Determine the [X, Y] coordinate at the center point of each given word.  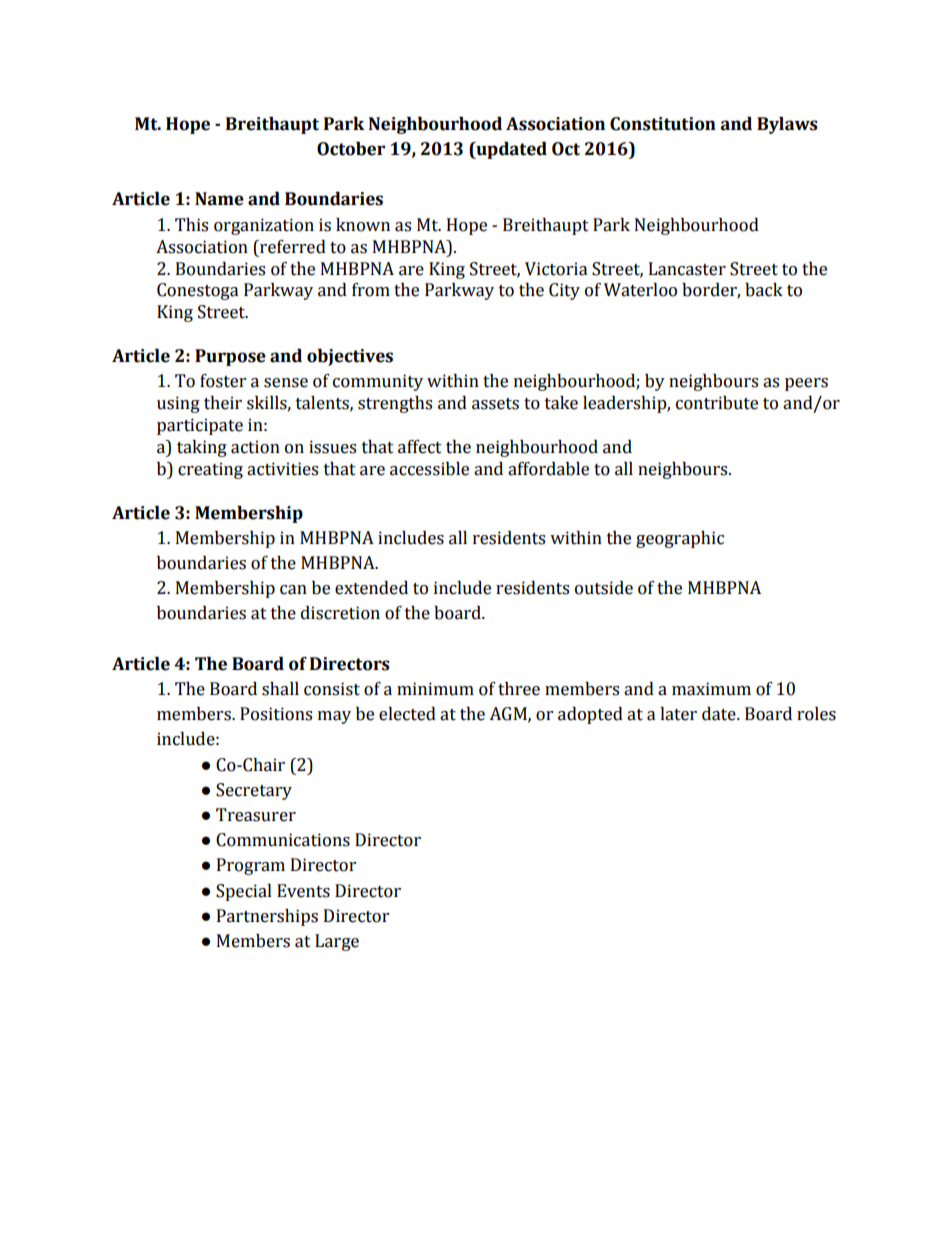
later [678, 714]
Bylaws [787, 125]
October [351, 149]
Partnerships [267, 917]
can [293, 590]
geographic [680, 539]
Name [219, 199]
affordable [548, 469]
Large [337, 942]
